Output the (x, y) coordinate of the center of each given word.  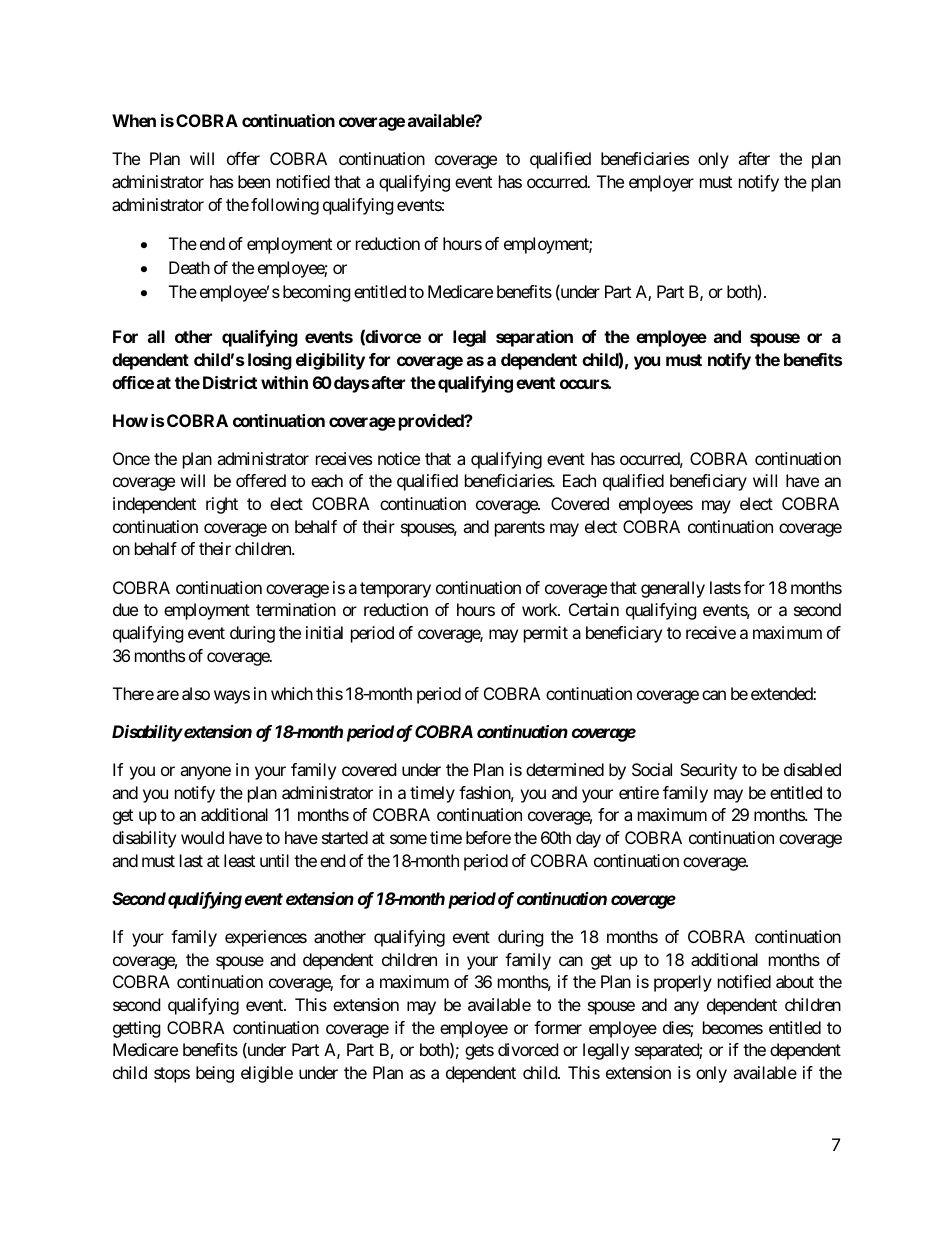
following (285, 206)
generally (673, 589)
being (215, 1074)
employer (661, 183)
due (125, 609)
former (558, 1027)
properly (683, 983)
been (254, 181)
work (540, 609)
